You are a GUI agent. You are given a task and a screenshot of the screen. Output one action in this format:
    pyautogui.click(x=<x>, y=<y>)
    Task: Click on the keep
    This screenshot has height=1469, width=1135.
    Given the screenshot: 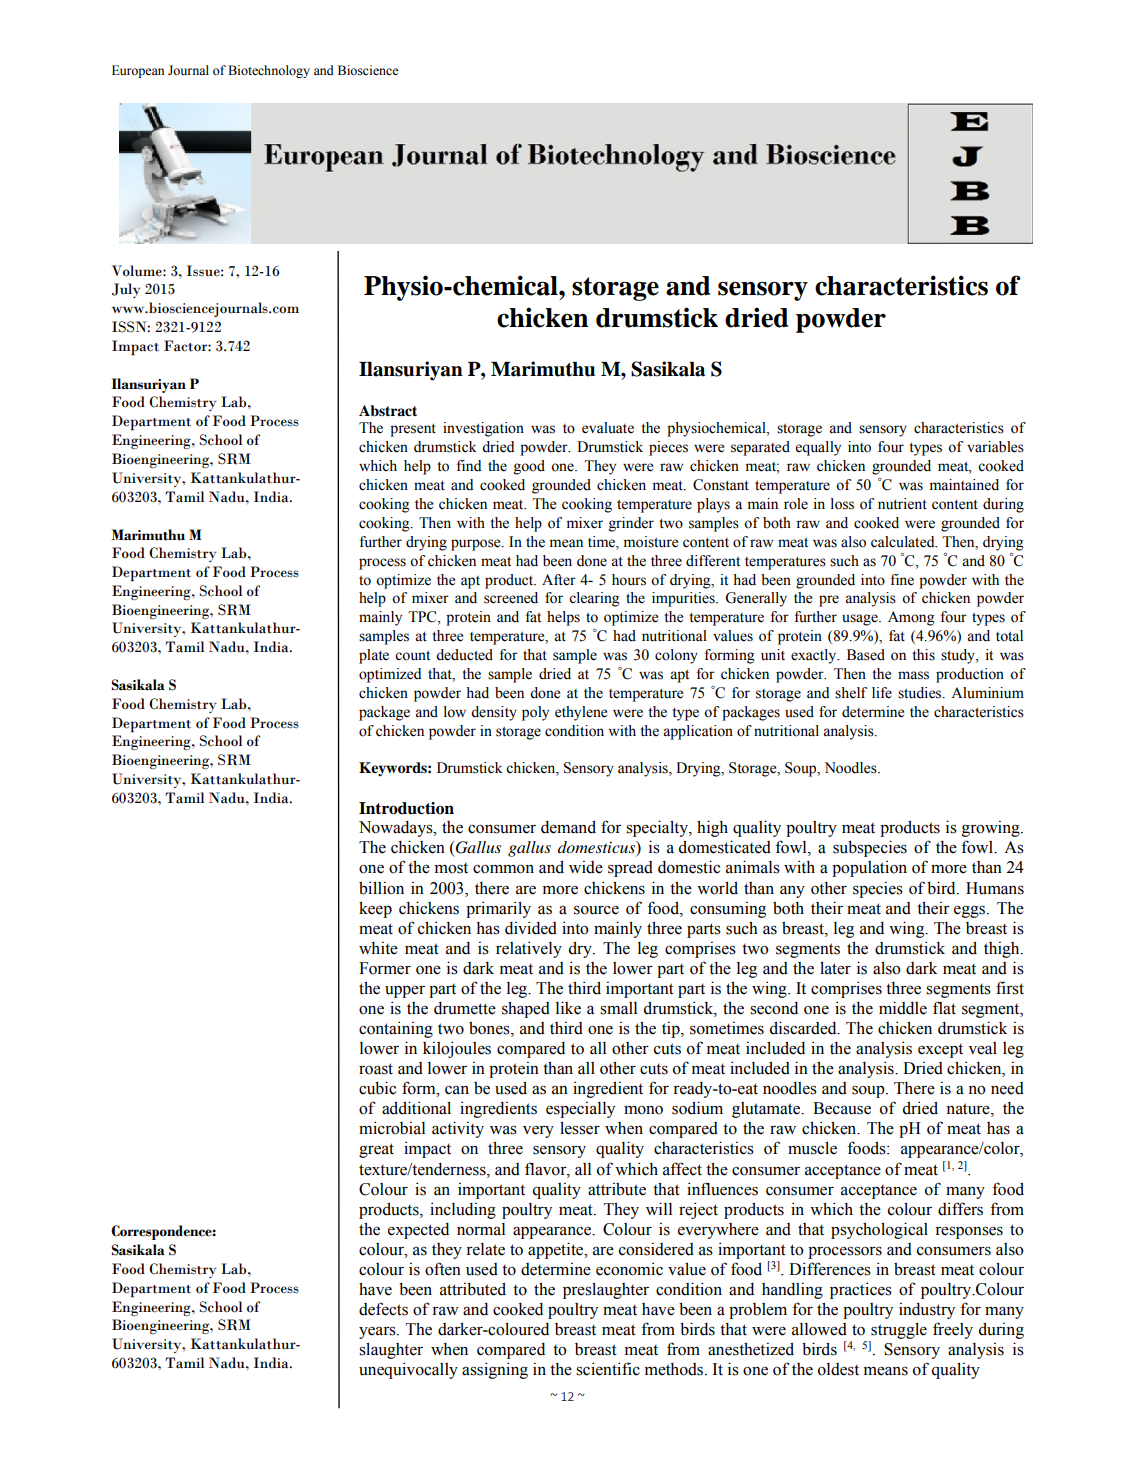 What is the action you would take?
    pyautogui.click(x=375, y=909)
